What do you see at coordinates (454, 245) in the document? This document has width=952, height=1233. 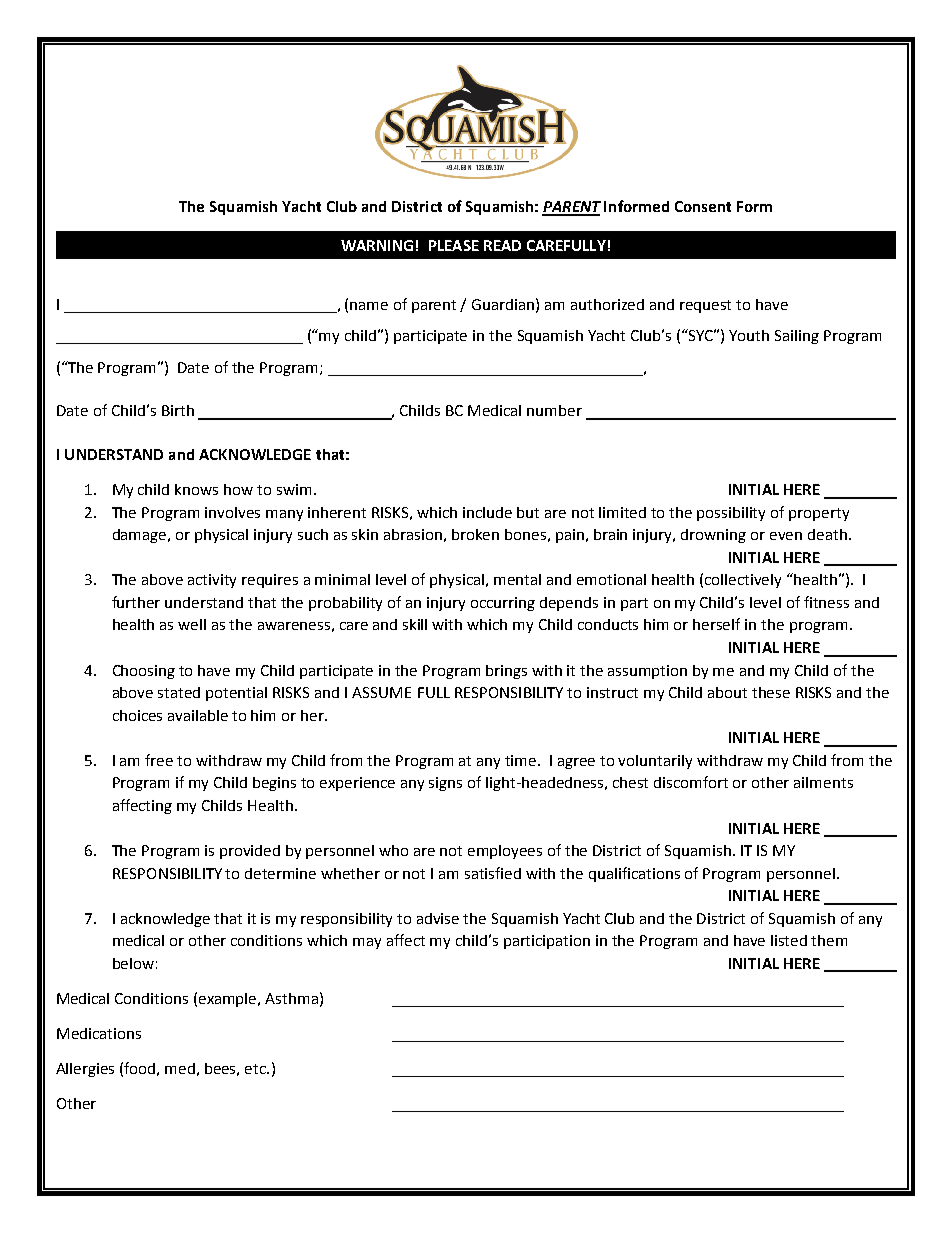 I see `PLEASE` at bounding box center [454, 245].
